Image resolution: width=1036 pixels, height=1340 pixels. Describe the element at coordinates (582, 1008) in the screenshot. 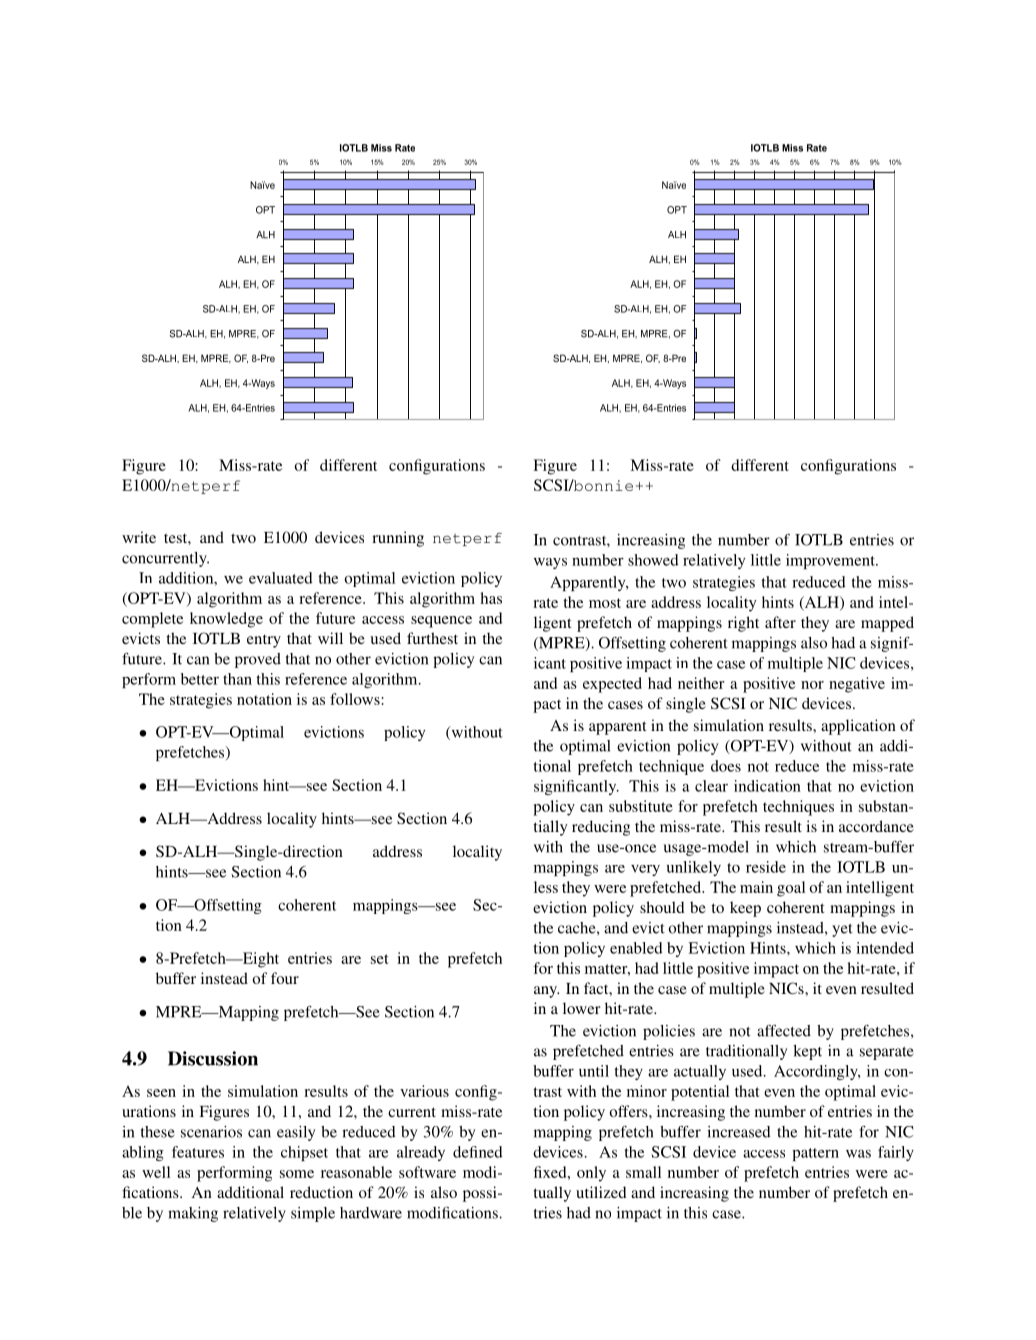

I see `lower` at that location.
